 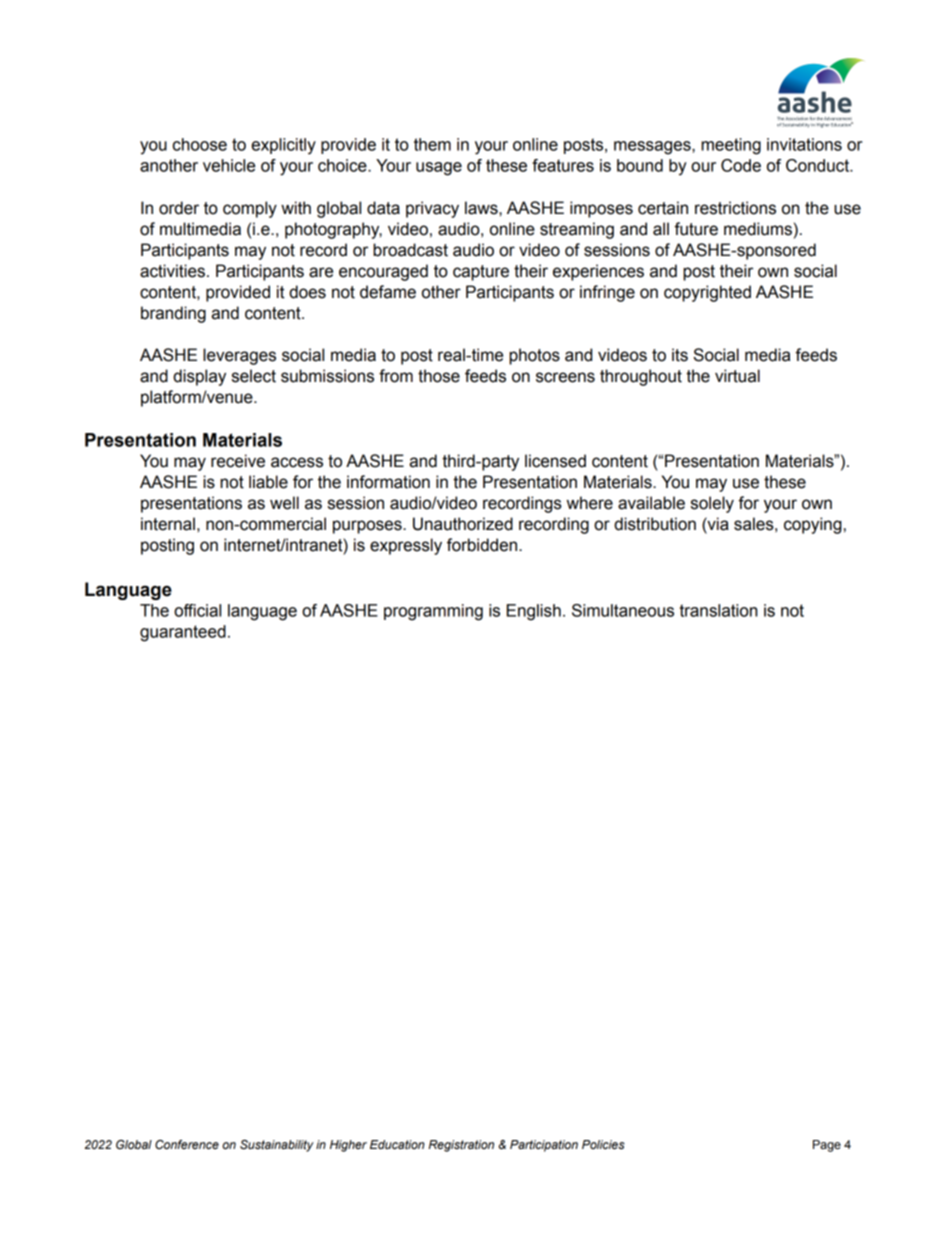 What do you see at coordinates (603, 1145) in the screenshot?
I see `Policies` at bounding box center [603, 1145].
